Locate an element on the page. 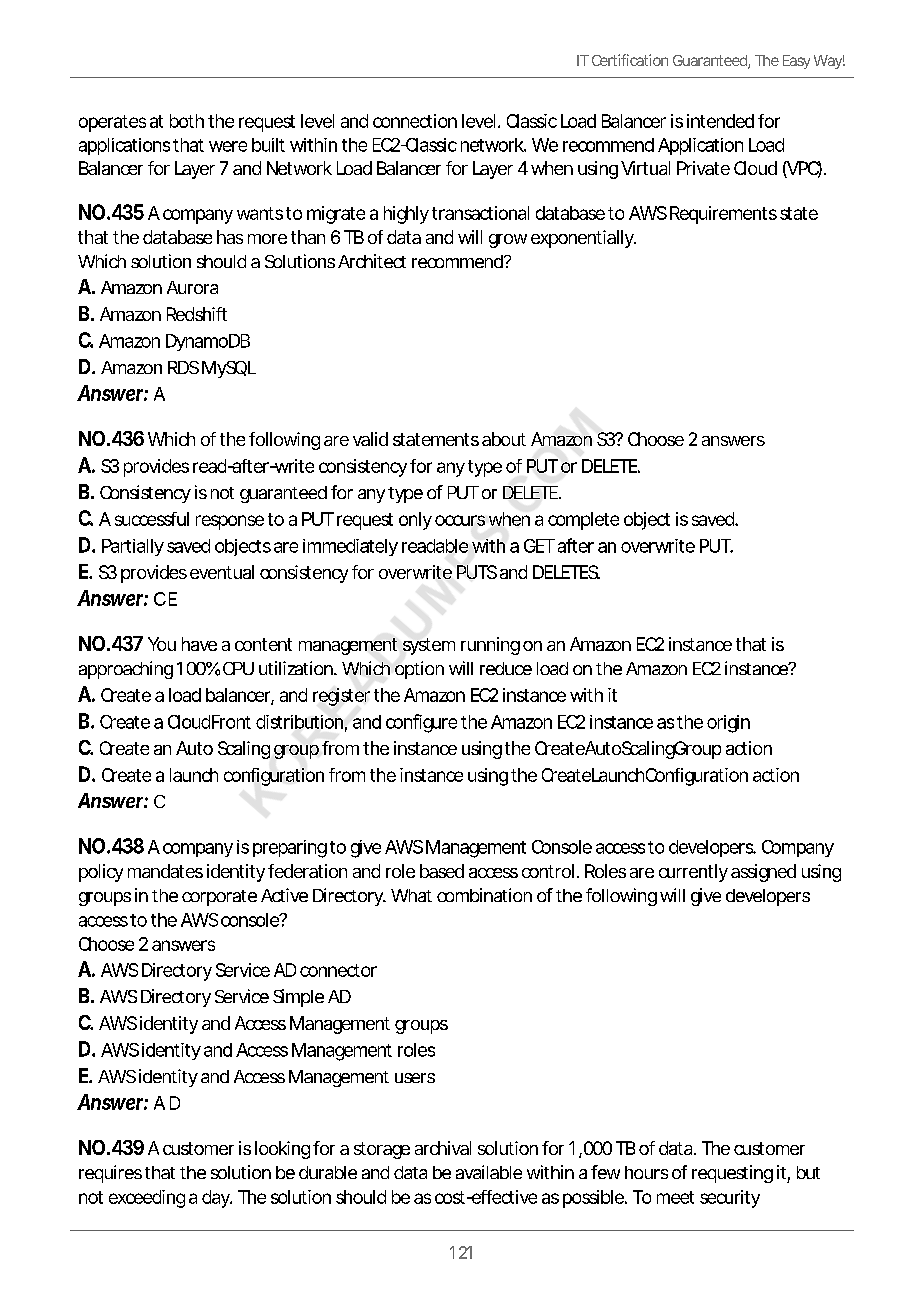 The image size is (924, 1308). combination is located at coordinates (484, 895).
